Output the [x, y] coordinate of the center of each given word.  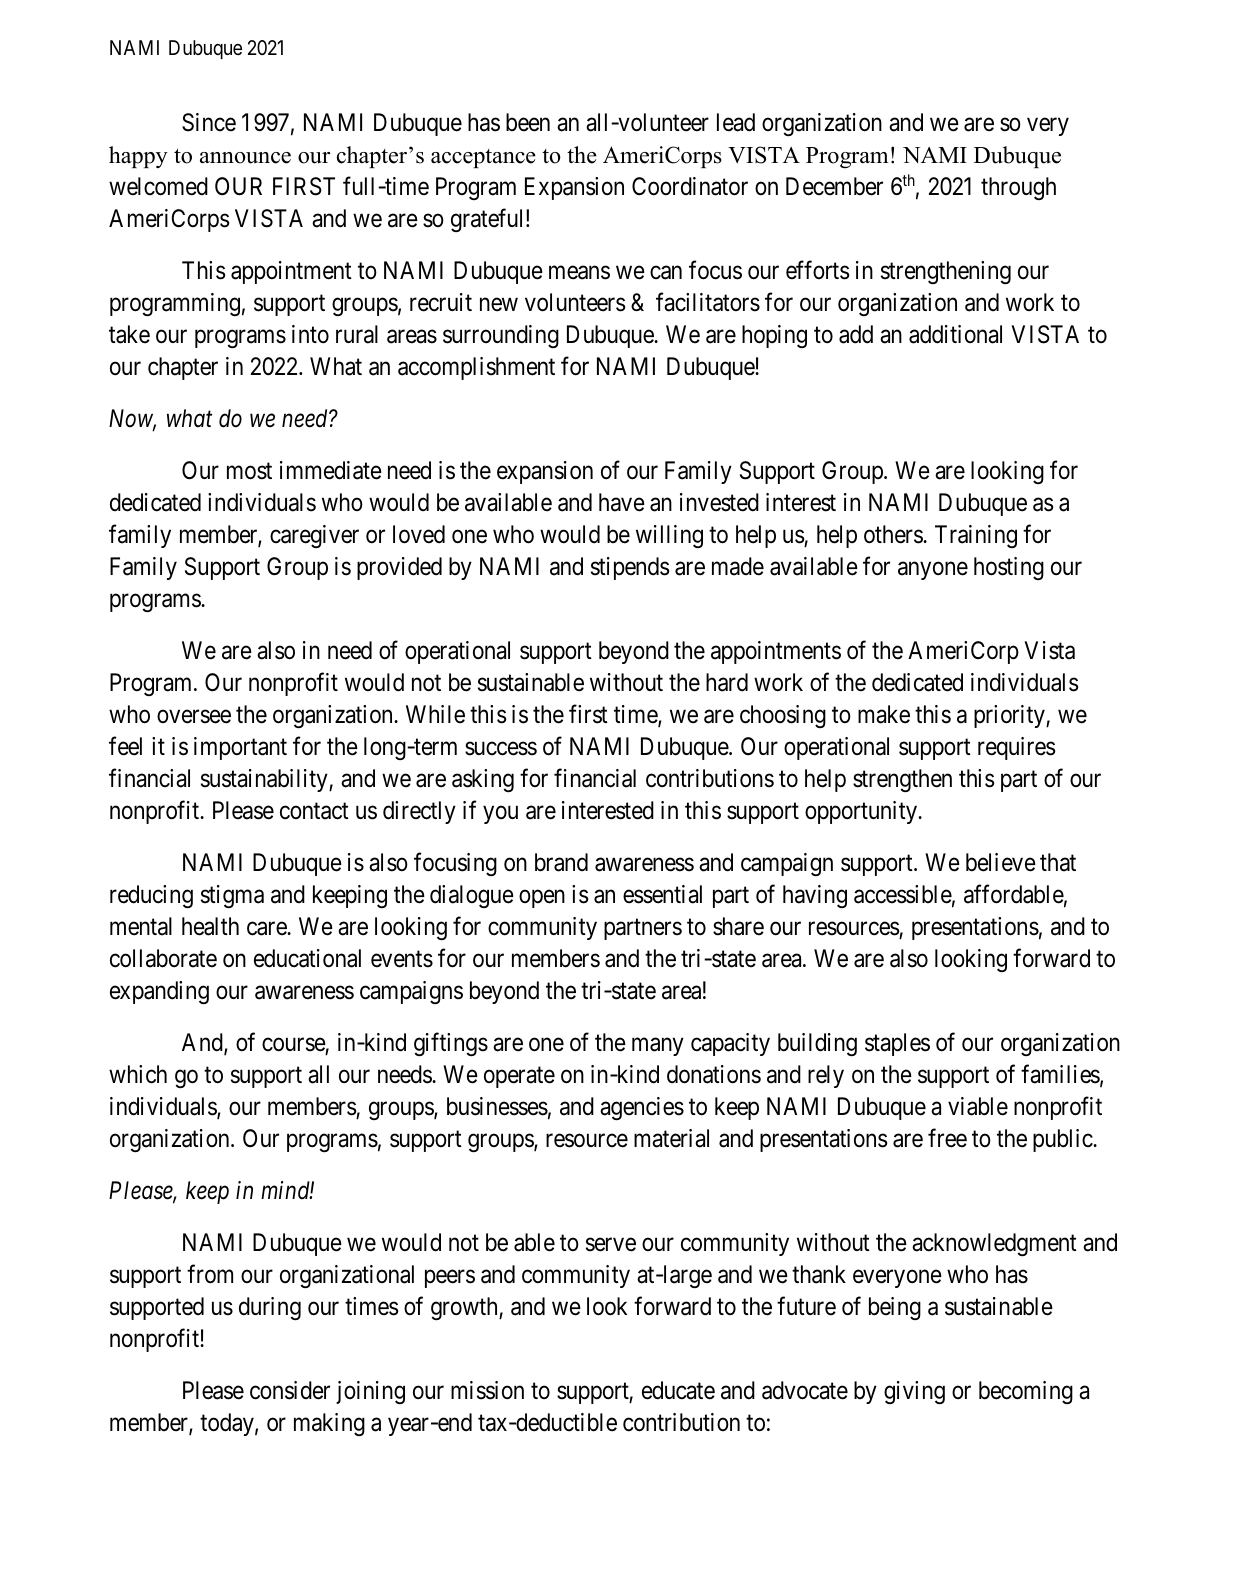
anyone [933, 571]
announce [245, 158]
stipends [630, 568]
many [658, 1047]
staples [897, 1044]
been [528, 122]
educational [307, 958]
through [1018, 188]
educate [678, 1390]
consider [290, 1390]
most [249, 471]
